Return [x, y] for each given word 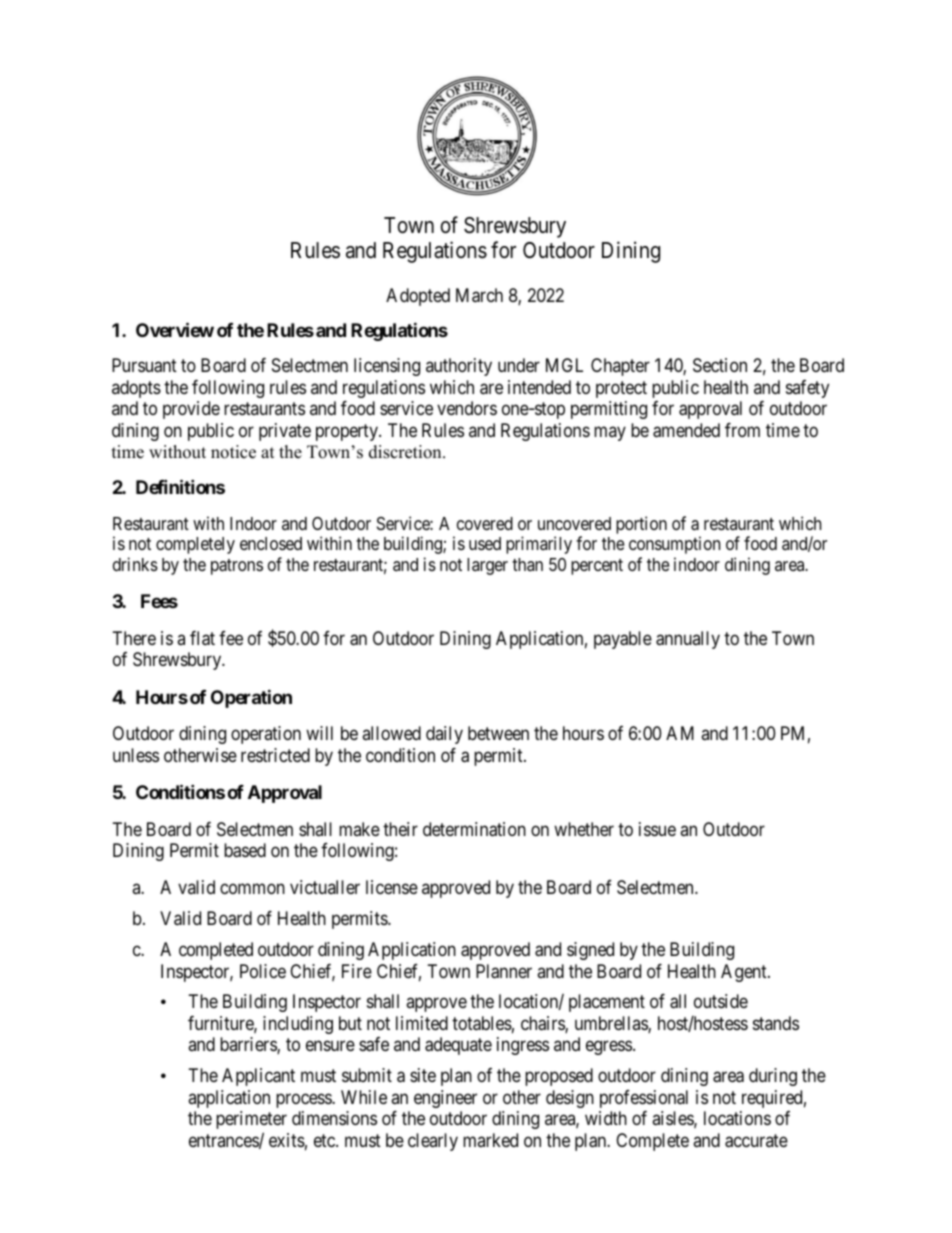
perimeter [251, 1120]
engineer [445, 1099]
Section [720, 365]
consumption [674, 545]
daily [444, 735]
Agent [745, 973]
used [485, 543]
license [392, 887]
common [252, 889]
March [479, 295]
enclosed [271, 543]
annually [688, 640]
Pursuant [144, 365]
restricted [275, 755]
